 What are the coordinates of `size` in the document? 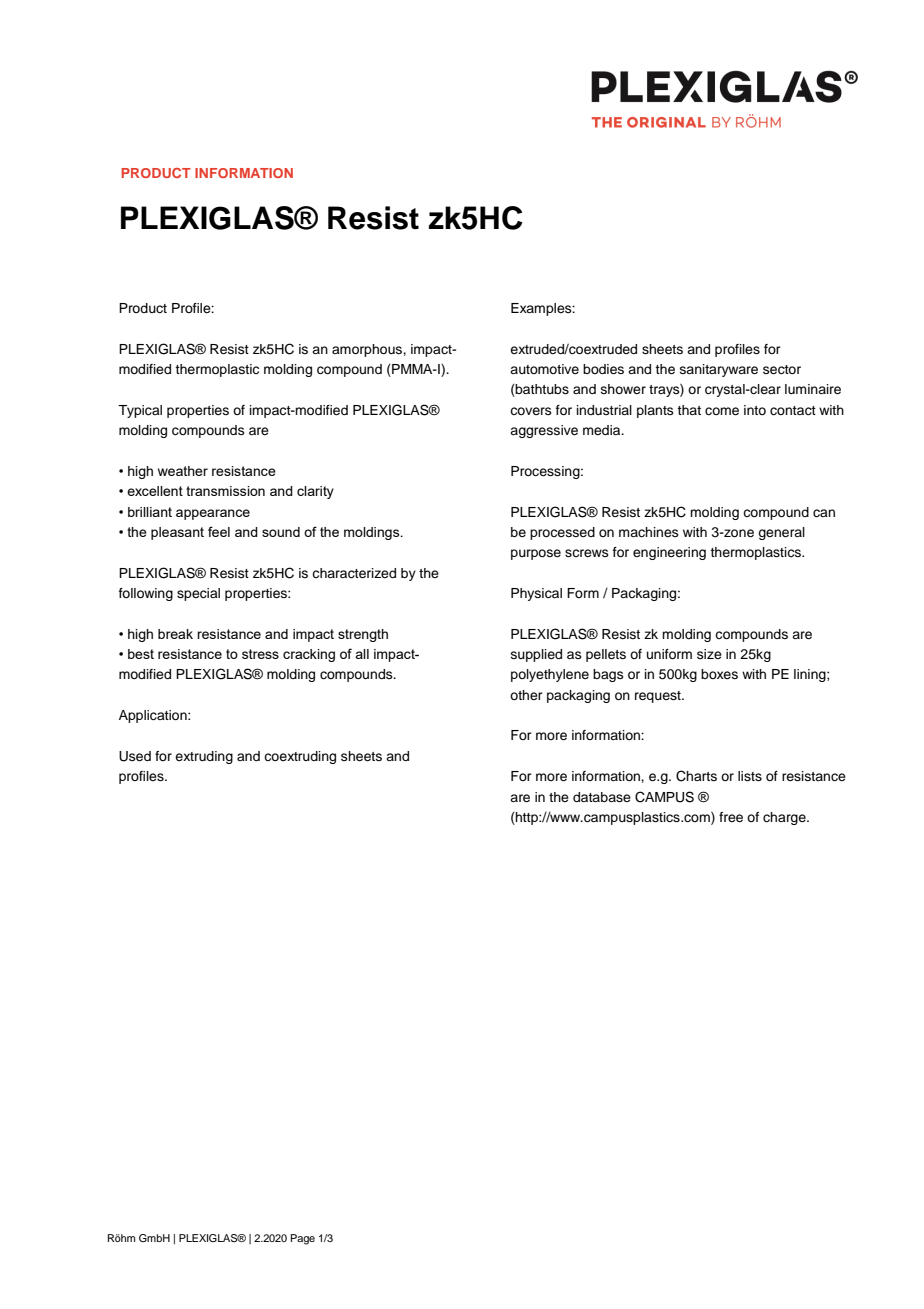 It's located at (709, 654).
